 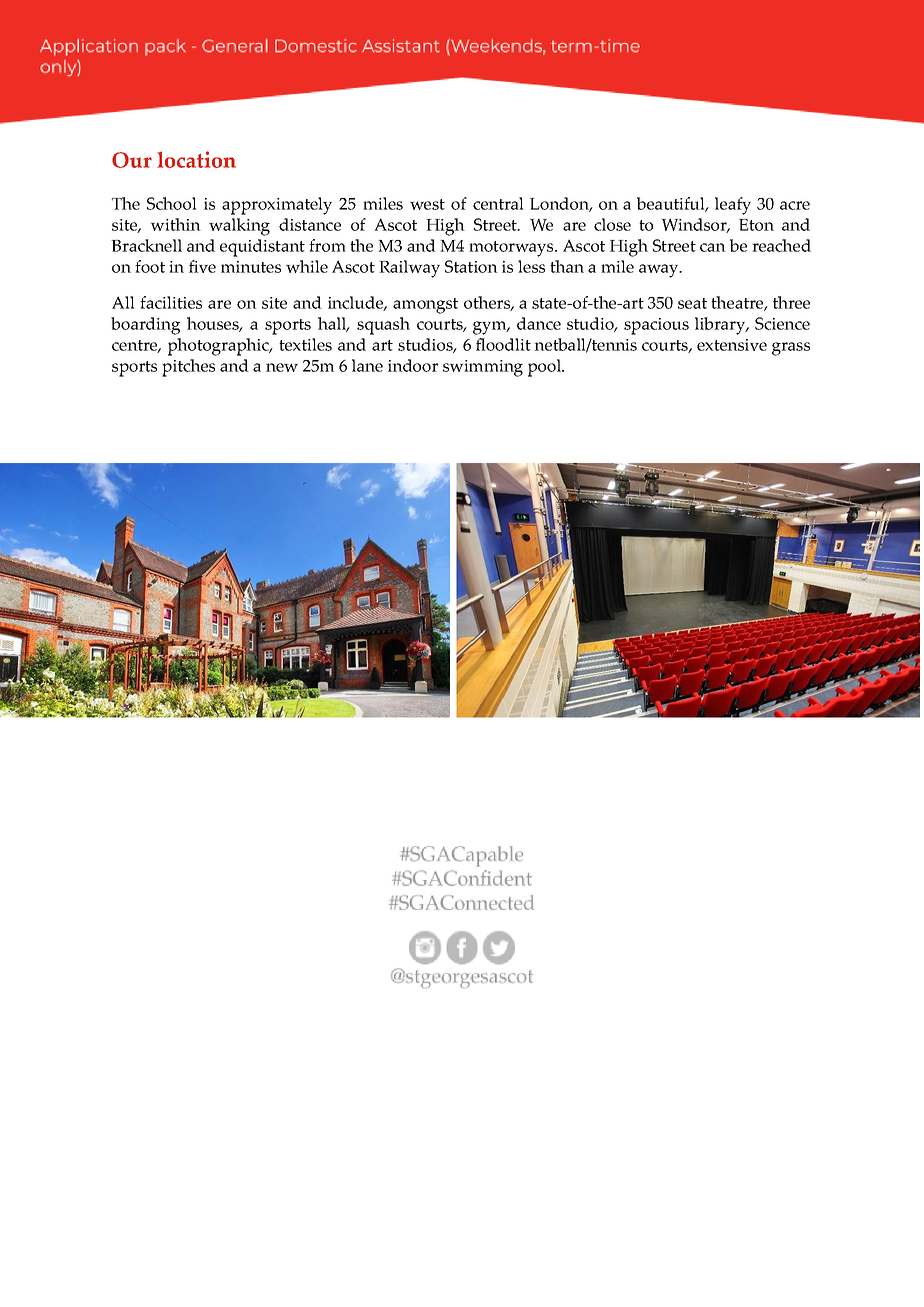 What do you see at coordinates (197, 159) in the screenshot?
I see `location` at bounding box center [197, 159].
